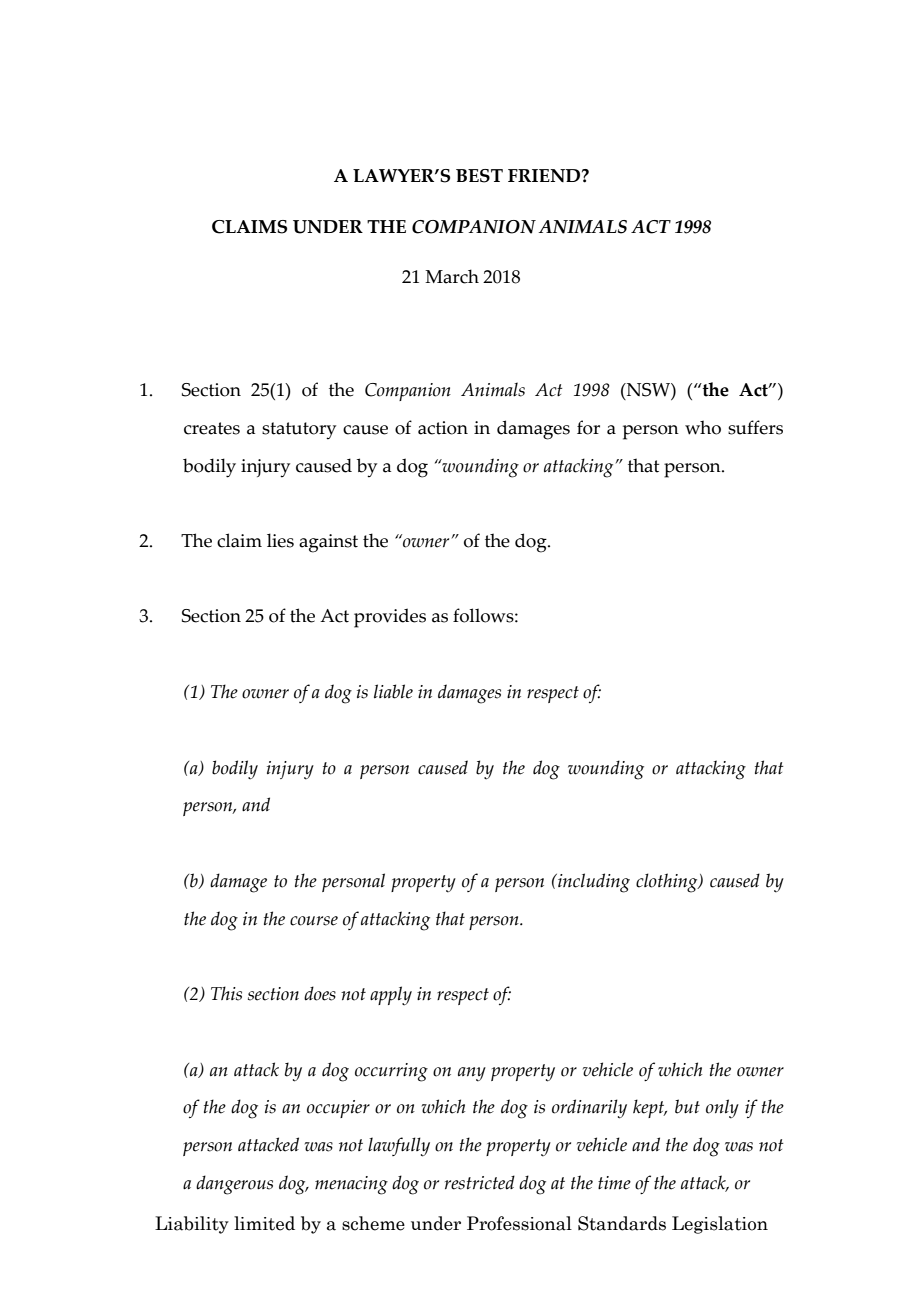 The height and width of the page is (1308, 924). What do you see at coordinates (755, 427) in the page?
I see `suffers` at bounding box center [755, 427].
